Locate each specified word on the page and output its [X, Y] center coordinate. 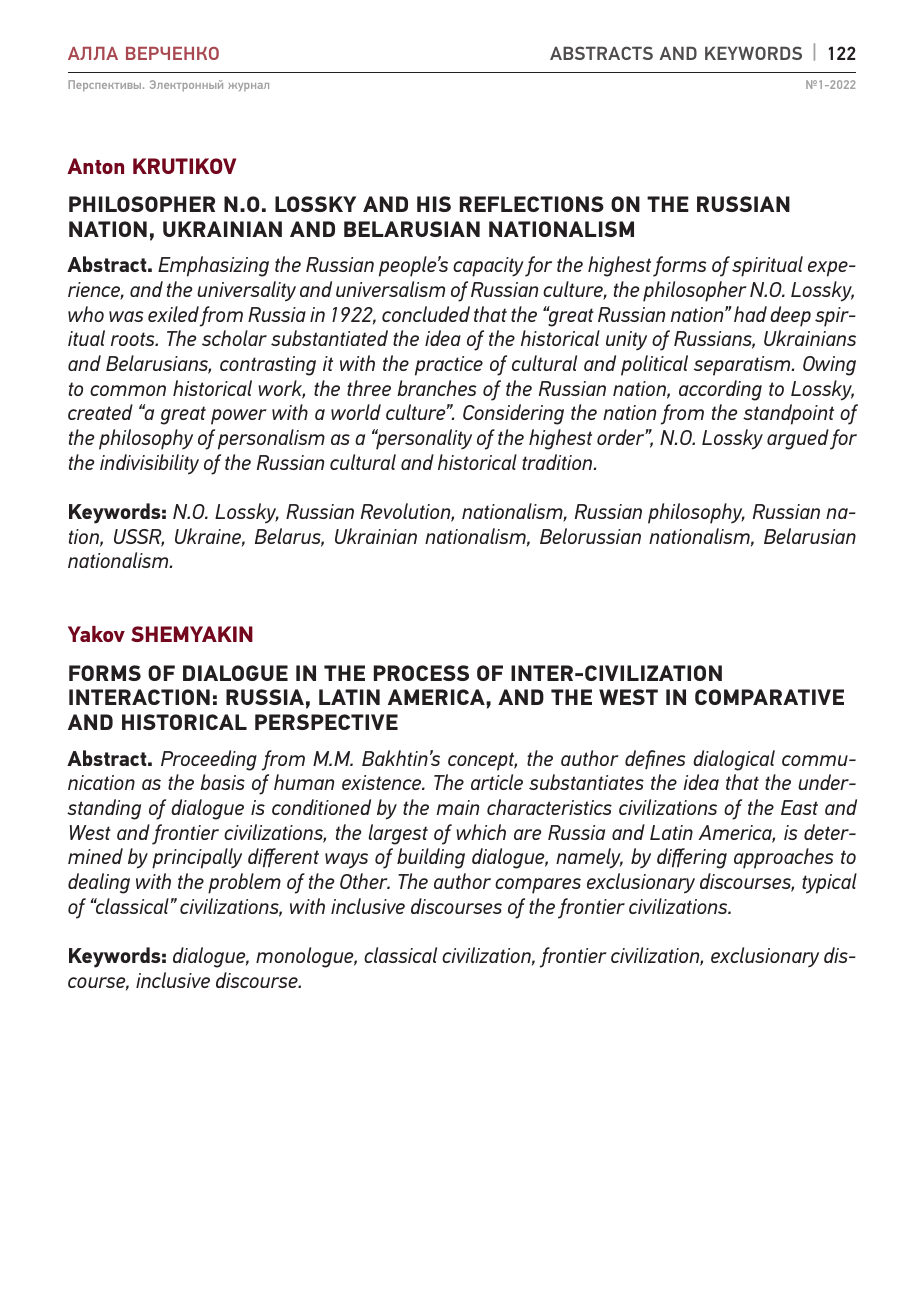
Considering [513, 414]
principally [197, 858]
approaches [784, 858]
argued [798, 439]
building [431, 858]
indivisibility [149, 464]
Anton [95, 166]
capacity [488, 267]
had [750, 314]
